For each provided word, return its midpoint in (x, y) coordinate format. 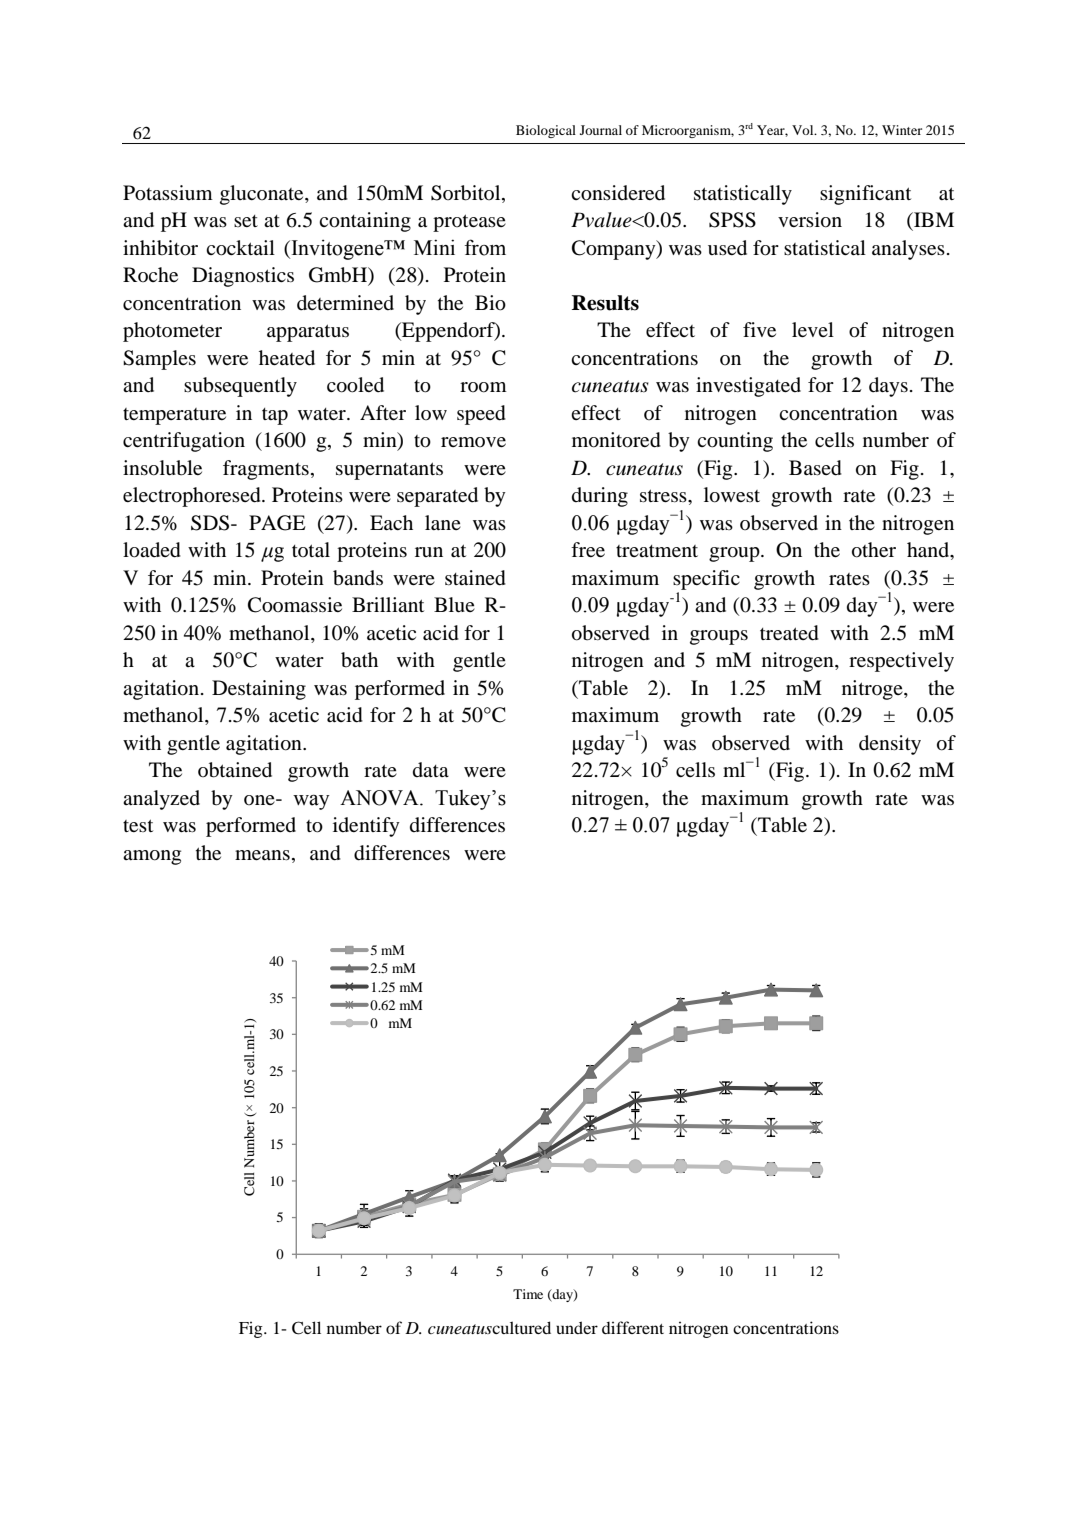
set (246, 221)
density (890, 745)
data (431, 769)
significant (865, 195)
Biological (546, 131)
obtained (235, 770)
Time (528, 1294)
